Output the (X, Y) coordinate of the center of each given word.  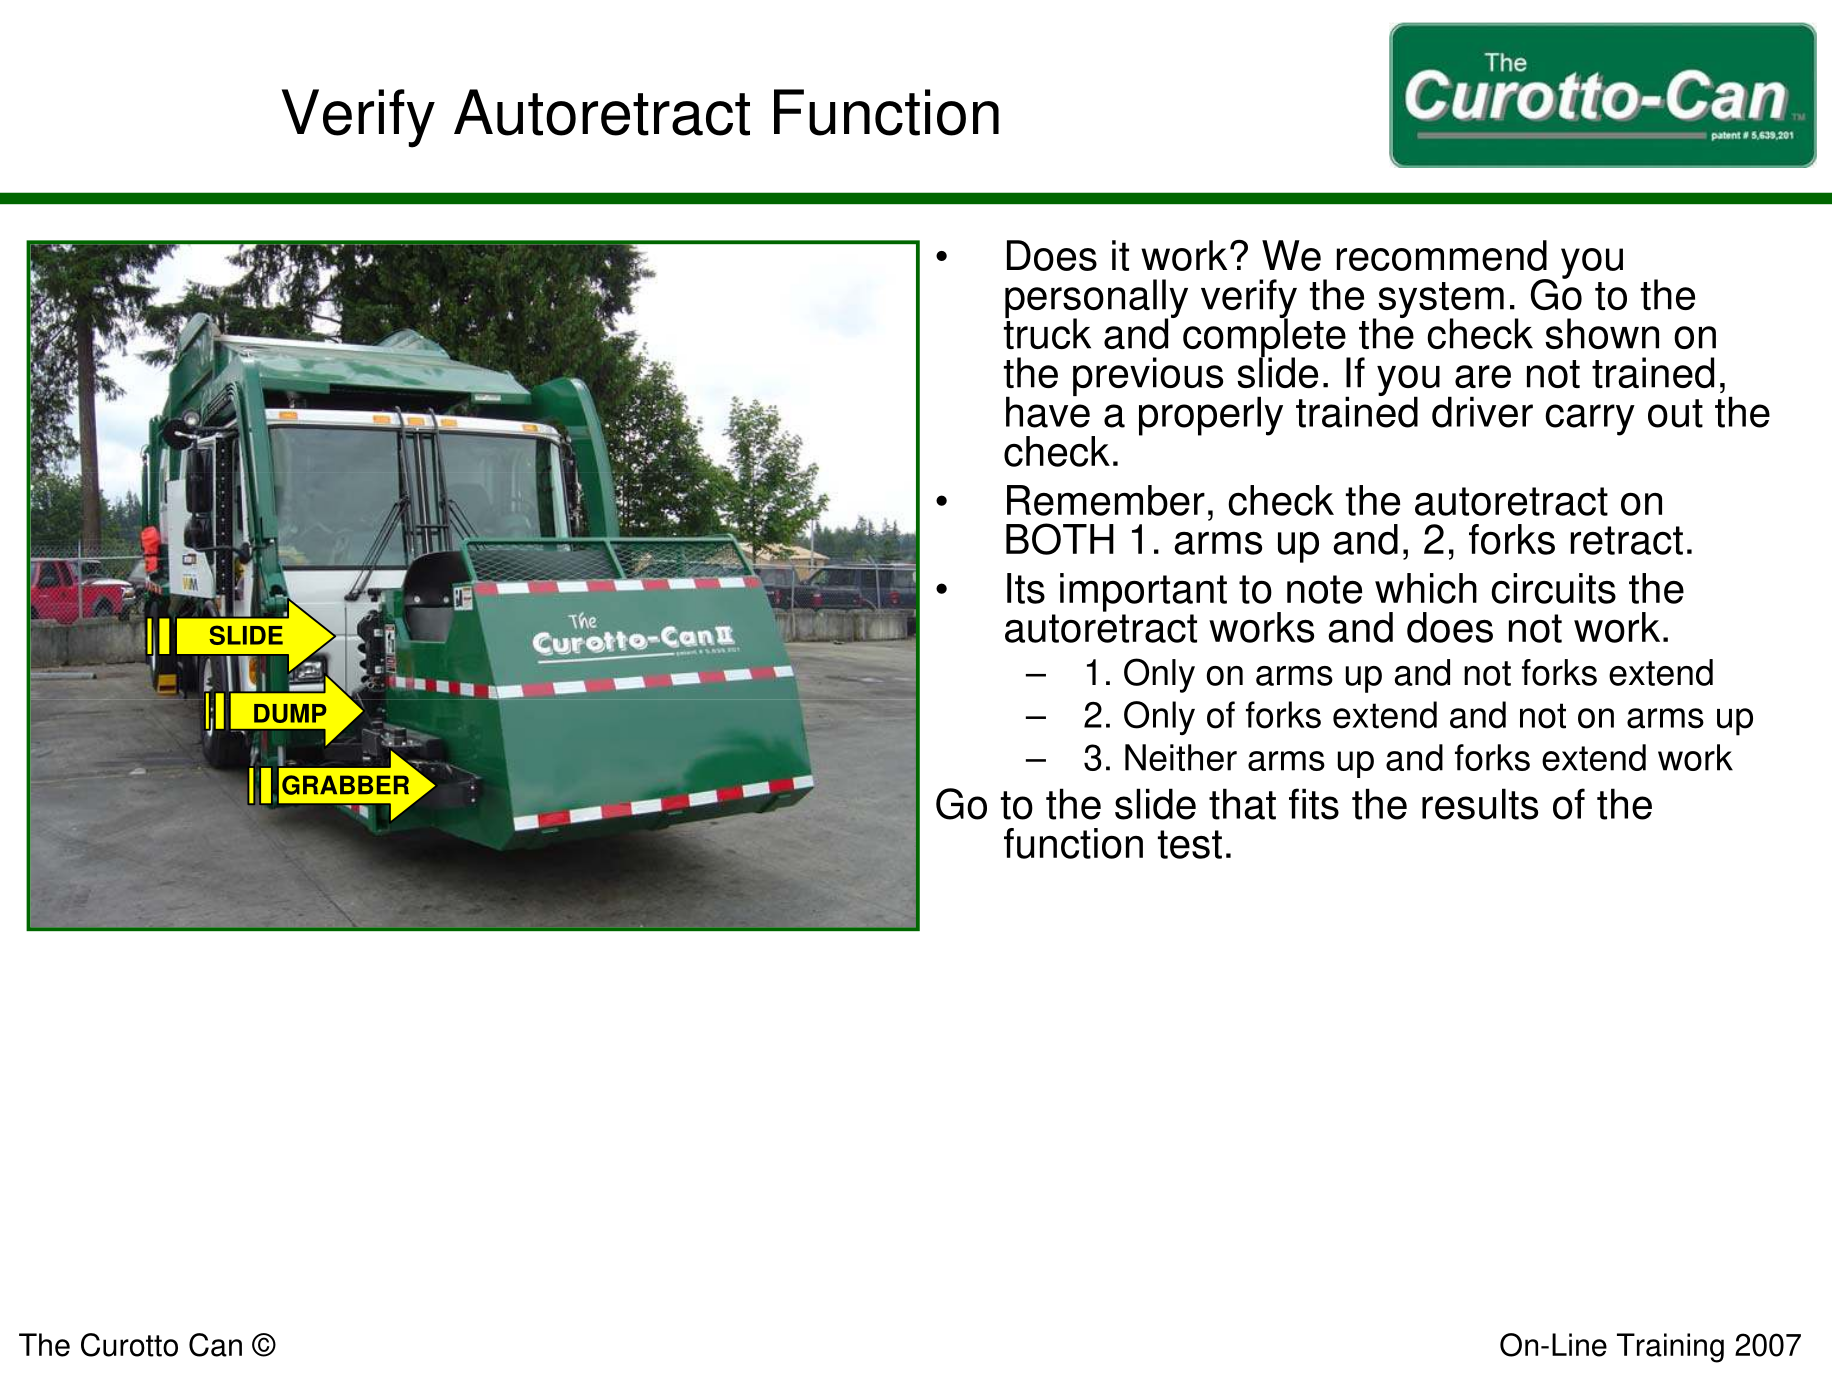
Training (1670, 1348)
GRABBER (345, 785)
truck (1047, 332)
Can (215, 1345)
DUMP (290, 713)
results (1480, 804)
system (1440, 301)
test (1190, 844)
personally (1096, 299)
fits (1314, 804)
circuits (1553, 588)
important (1143, 592)
